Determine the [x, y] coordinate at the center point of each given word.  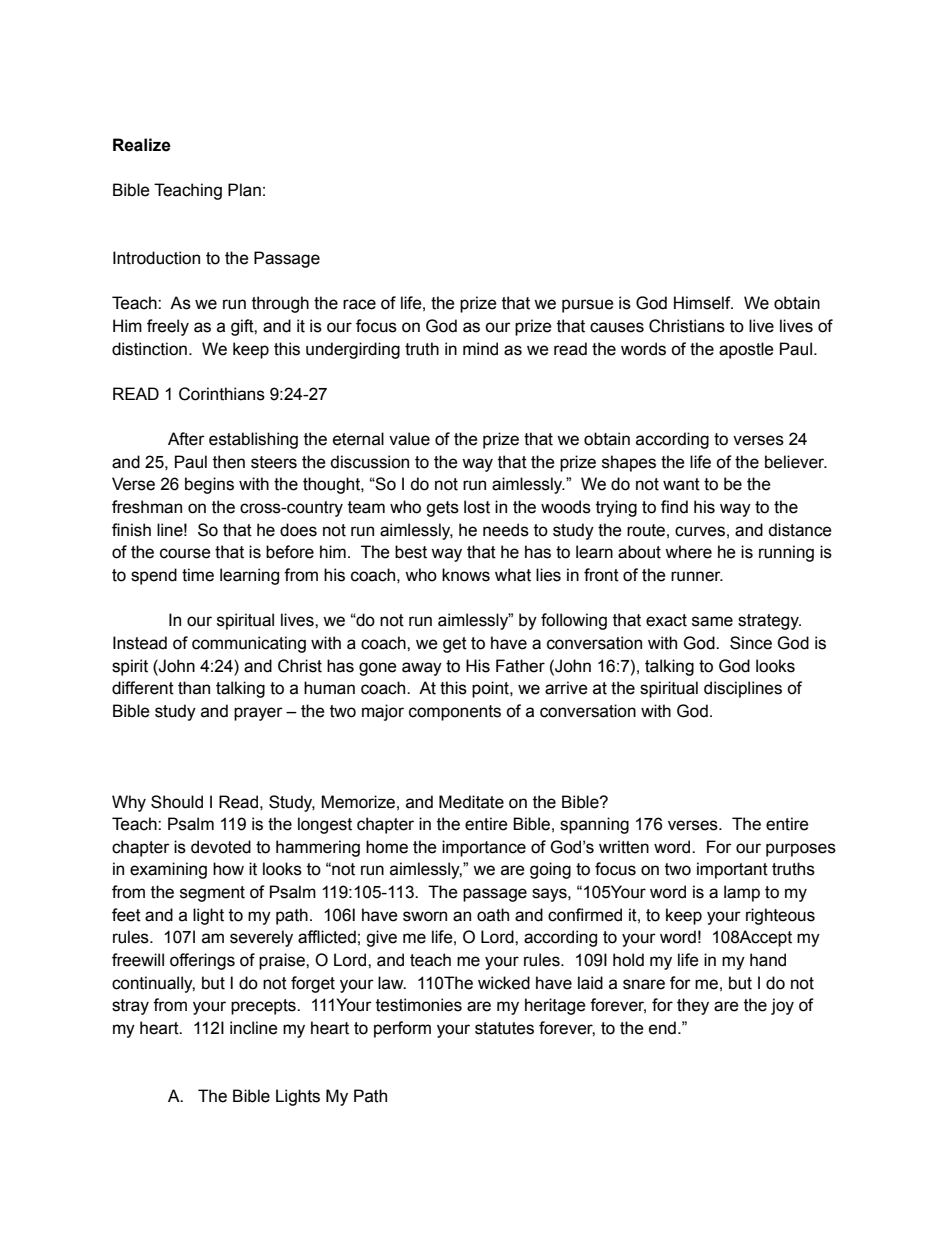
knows [466, 575]
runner [697, 576]
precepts [264, 1007]
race [359, 304]
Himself [703, 303]
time [198, 575]
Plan [244, 190]
